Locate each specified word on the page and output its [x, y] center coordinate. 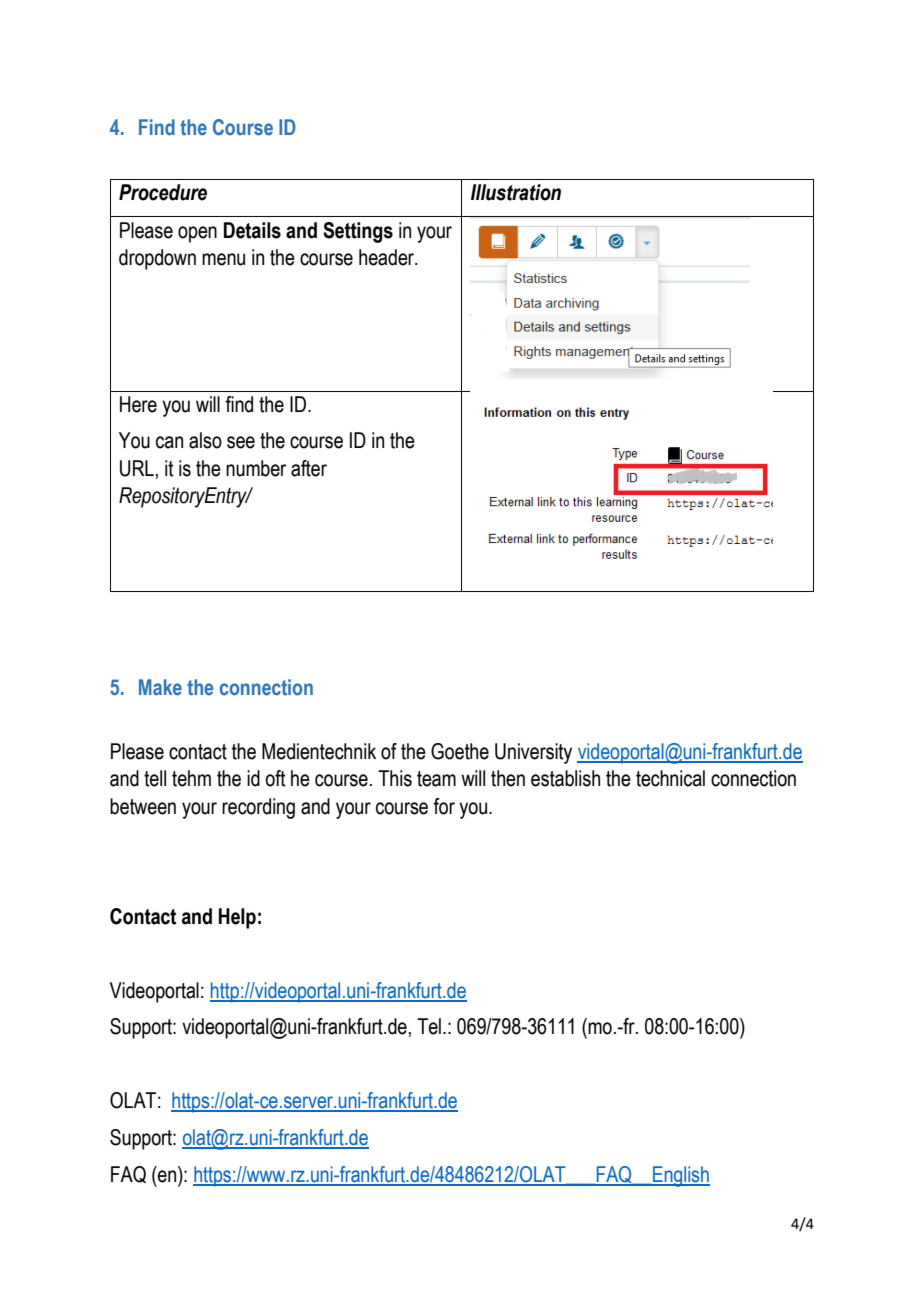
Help [237, 918]
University [533, 753]
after [309, 468]
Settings [358, 232]
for [444, 806]
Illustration [516, 192]
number [256, 468]
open [197, 234]
